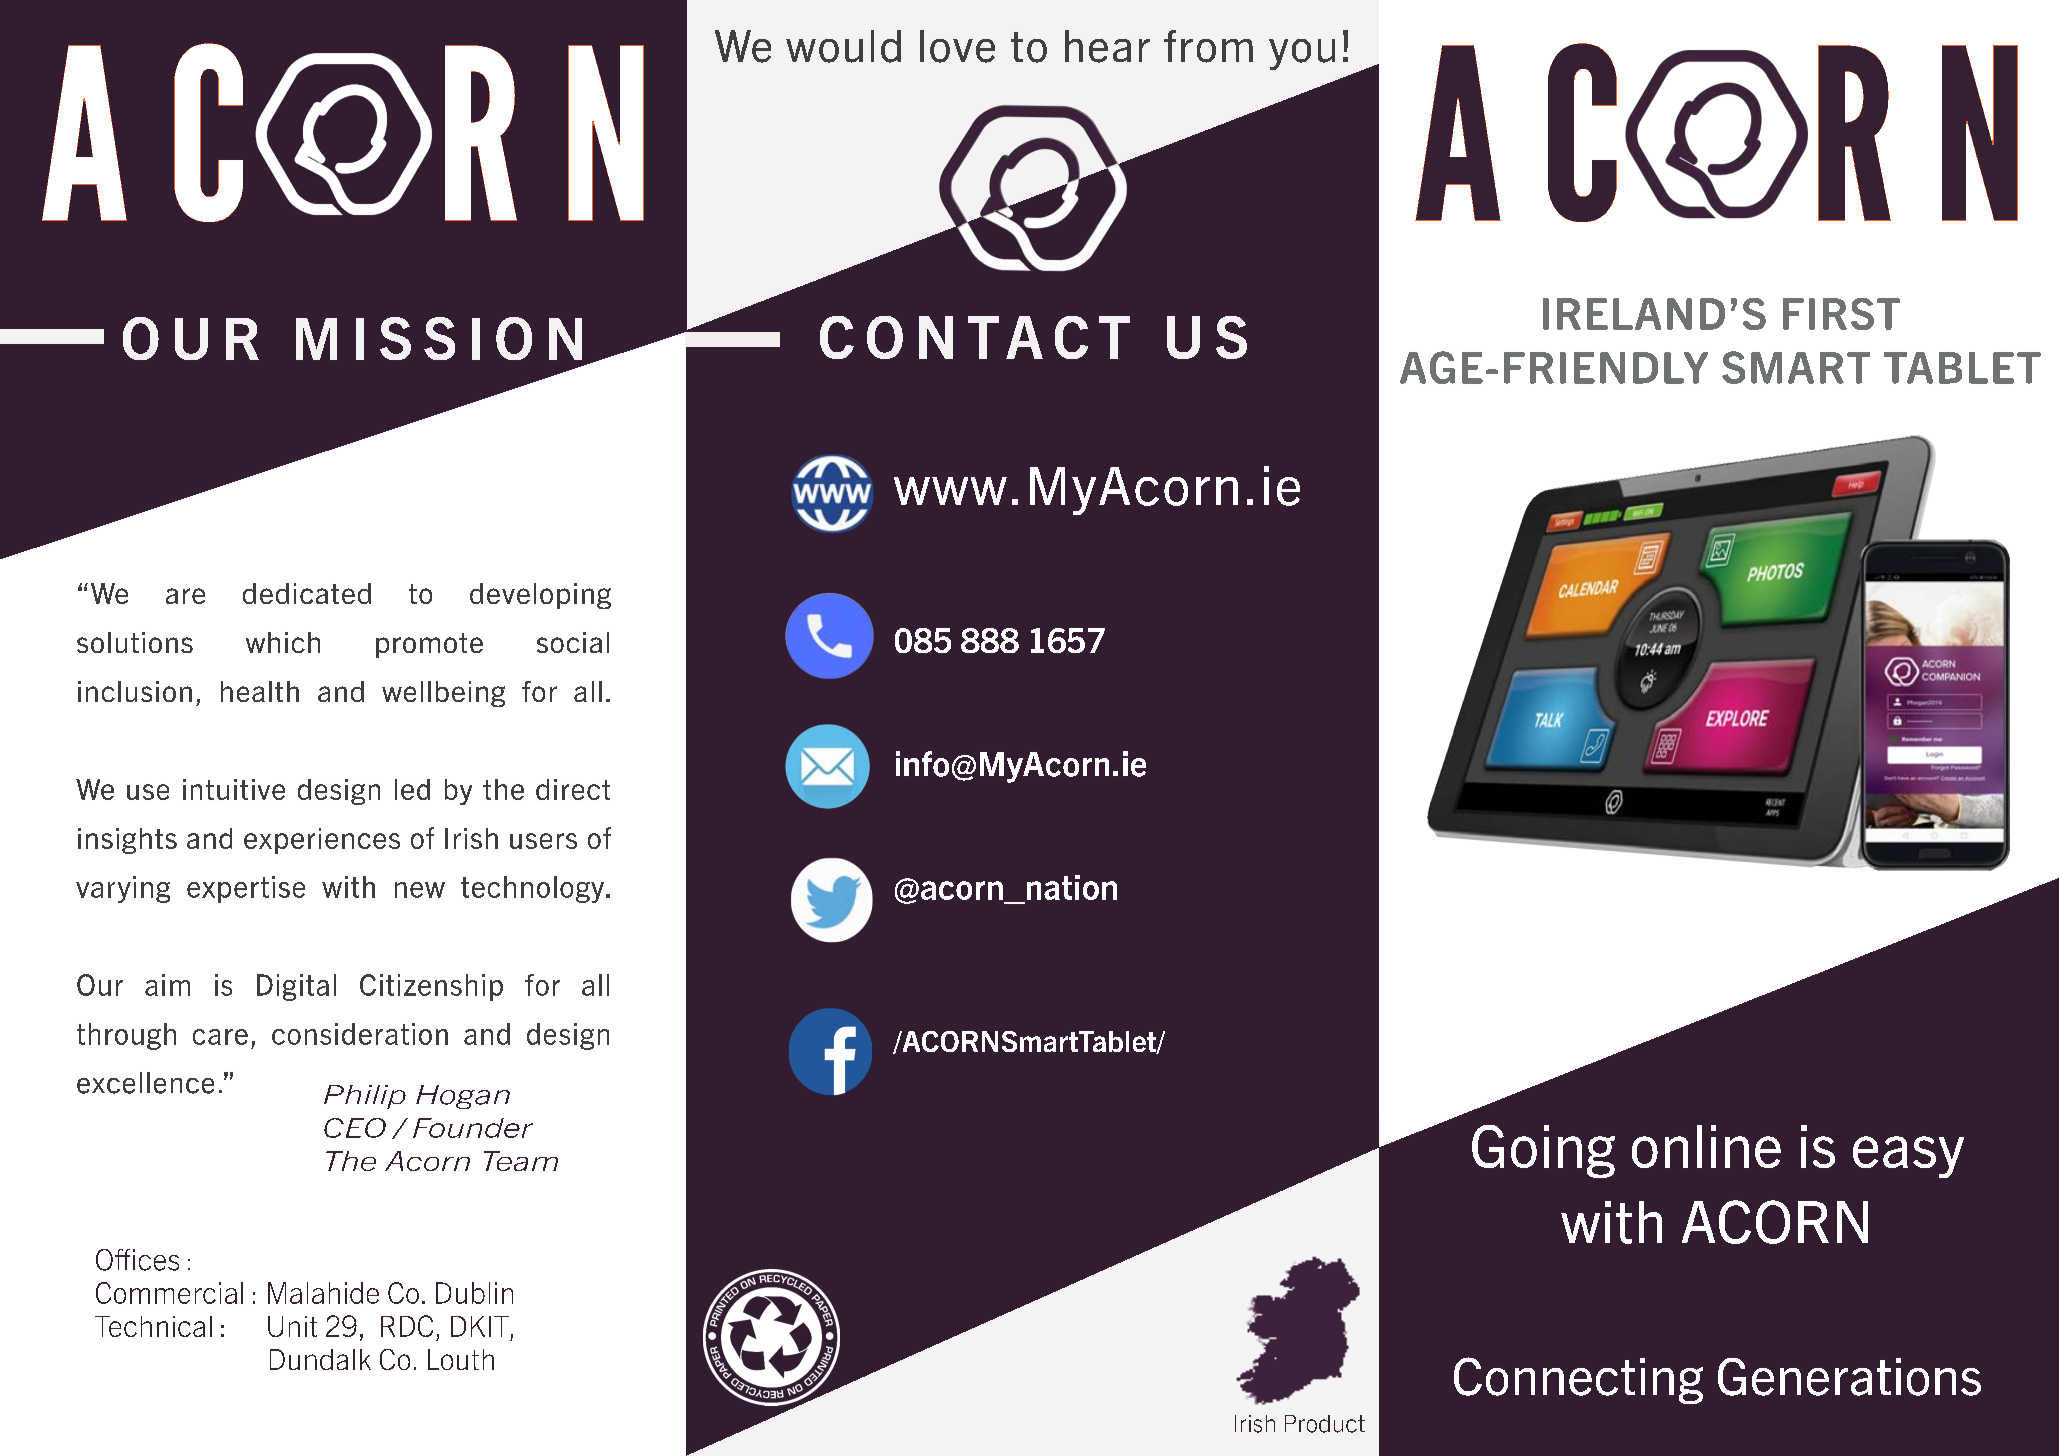 The height and width of the screenshot is (1456, 2059). What do you see at coordinates (573, 789) in the screenshot?
I see `direct` at bounding box center [573, 789].
